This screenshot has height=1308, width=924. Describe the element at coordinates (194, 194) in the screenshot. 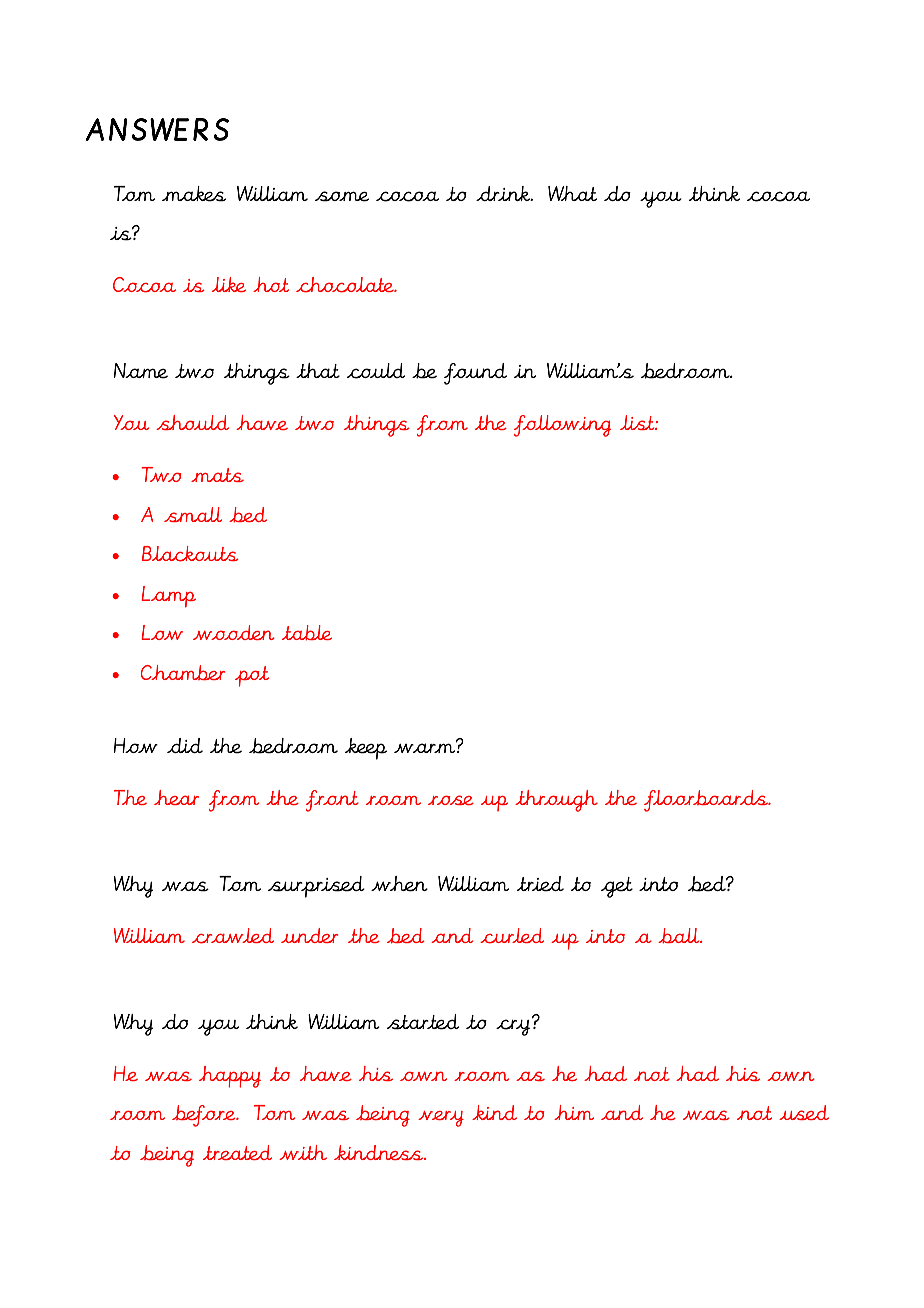

I see `makes` at that location.
